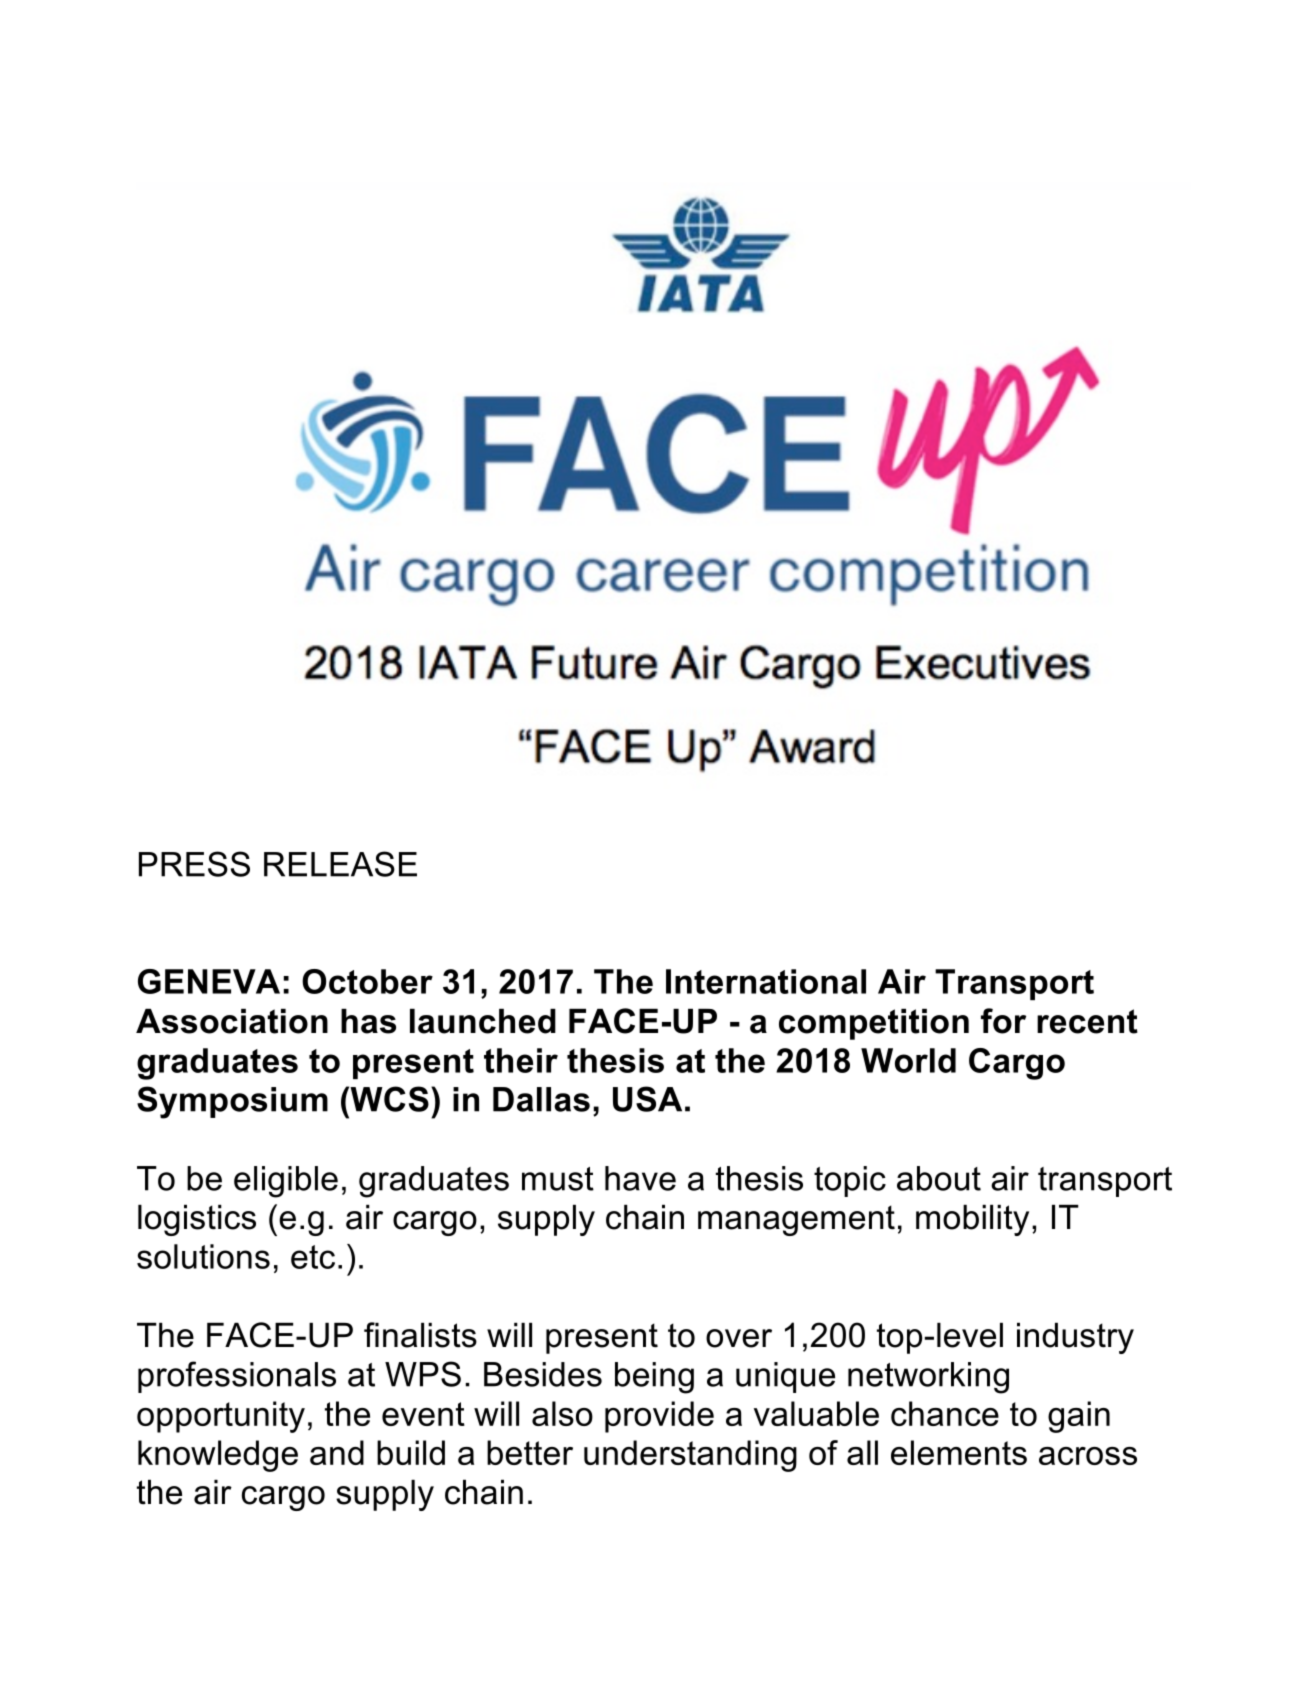 Image resolution: width=1306 pixels, height=1690 pixels. Describe the element at coordinates (483, 1021) in the page. I see `launched` at that location.
